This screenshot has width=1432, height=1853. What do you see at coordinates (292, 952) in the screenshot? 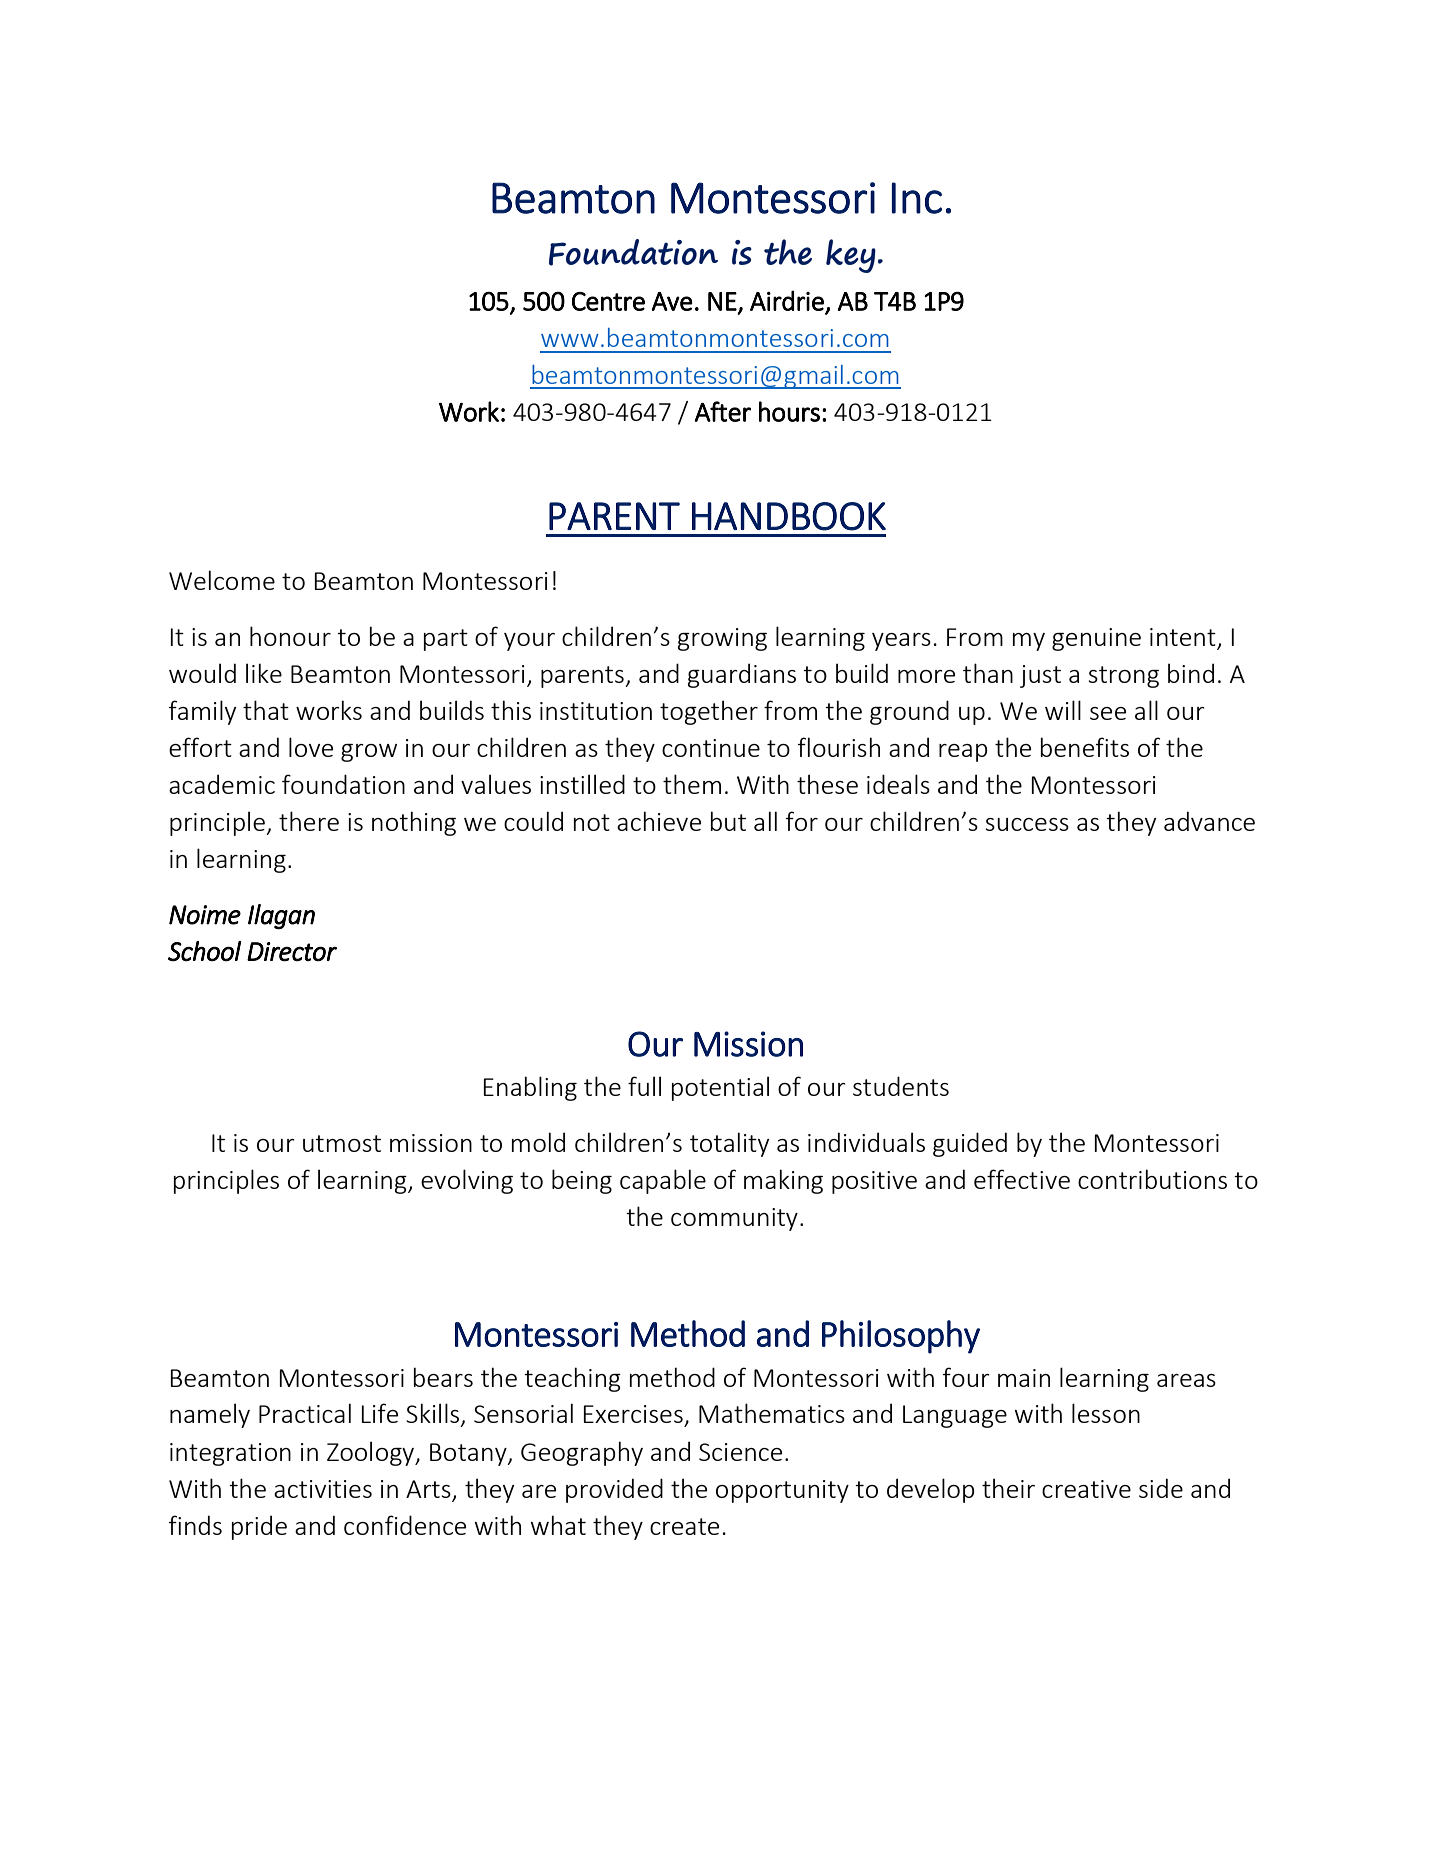
I see `Director` at bounding box center [292, 952].
